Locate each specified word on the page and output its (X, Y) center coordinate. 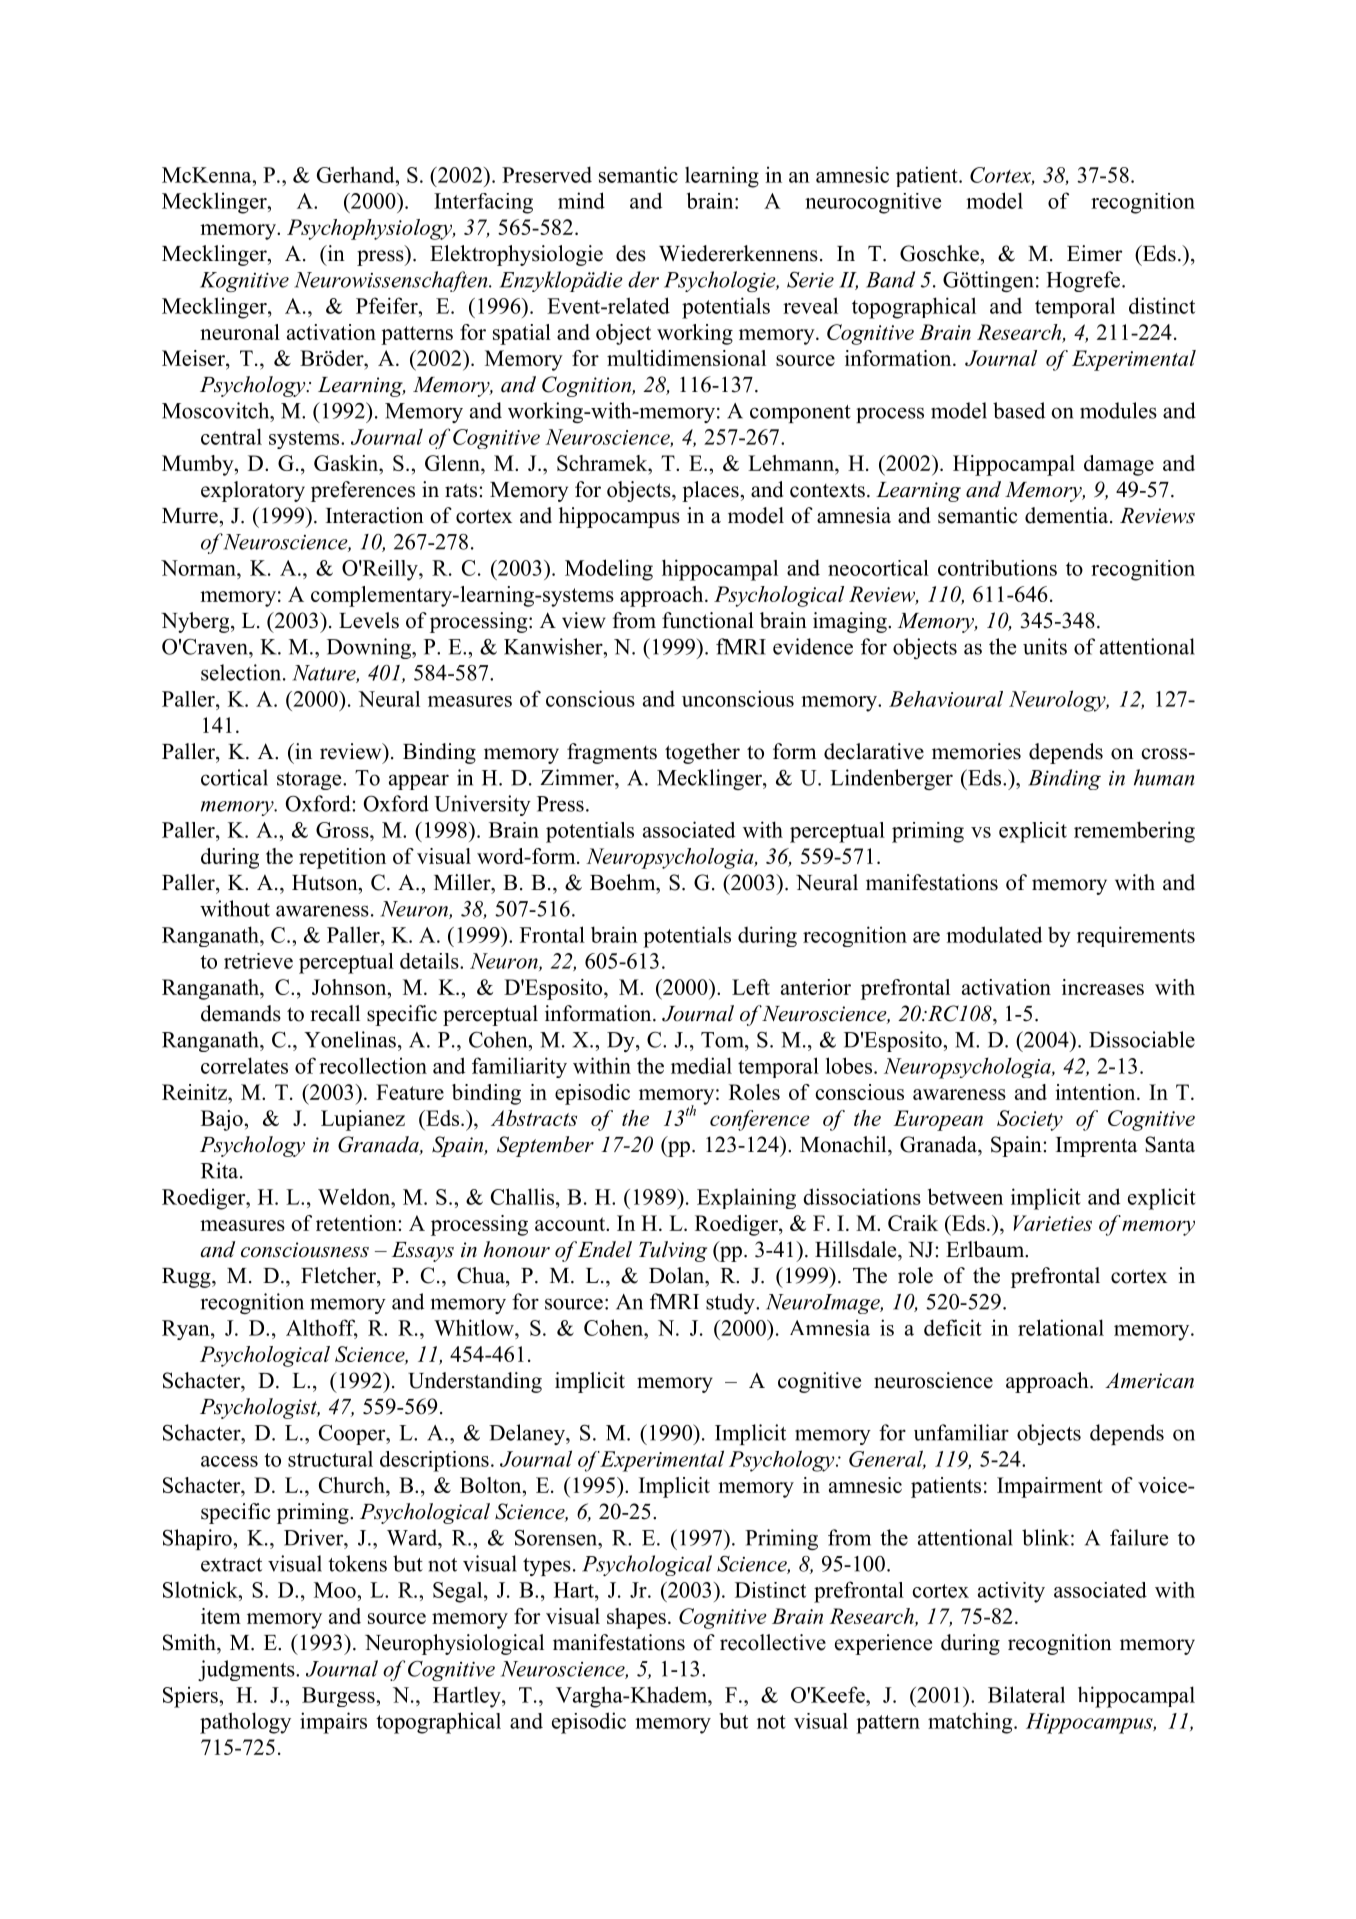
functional (708, 620)
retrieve (258, 961)
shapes (636, 1618)
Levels (369, 620)
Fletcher (339, 1275)
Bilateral (1026, 1694)
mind (581, 200)
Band (890, 279)
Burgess (339, 1697)
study (731, 1303)
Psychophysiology (371, 229)
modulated (994, 934)
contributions (997, 568)
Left (751, 987)
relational (1061, 1327)
